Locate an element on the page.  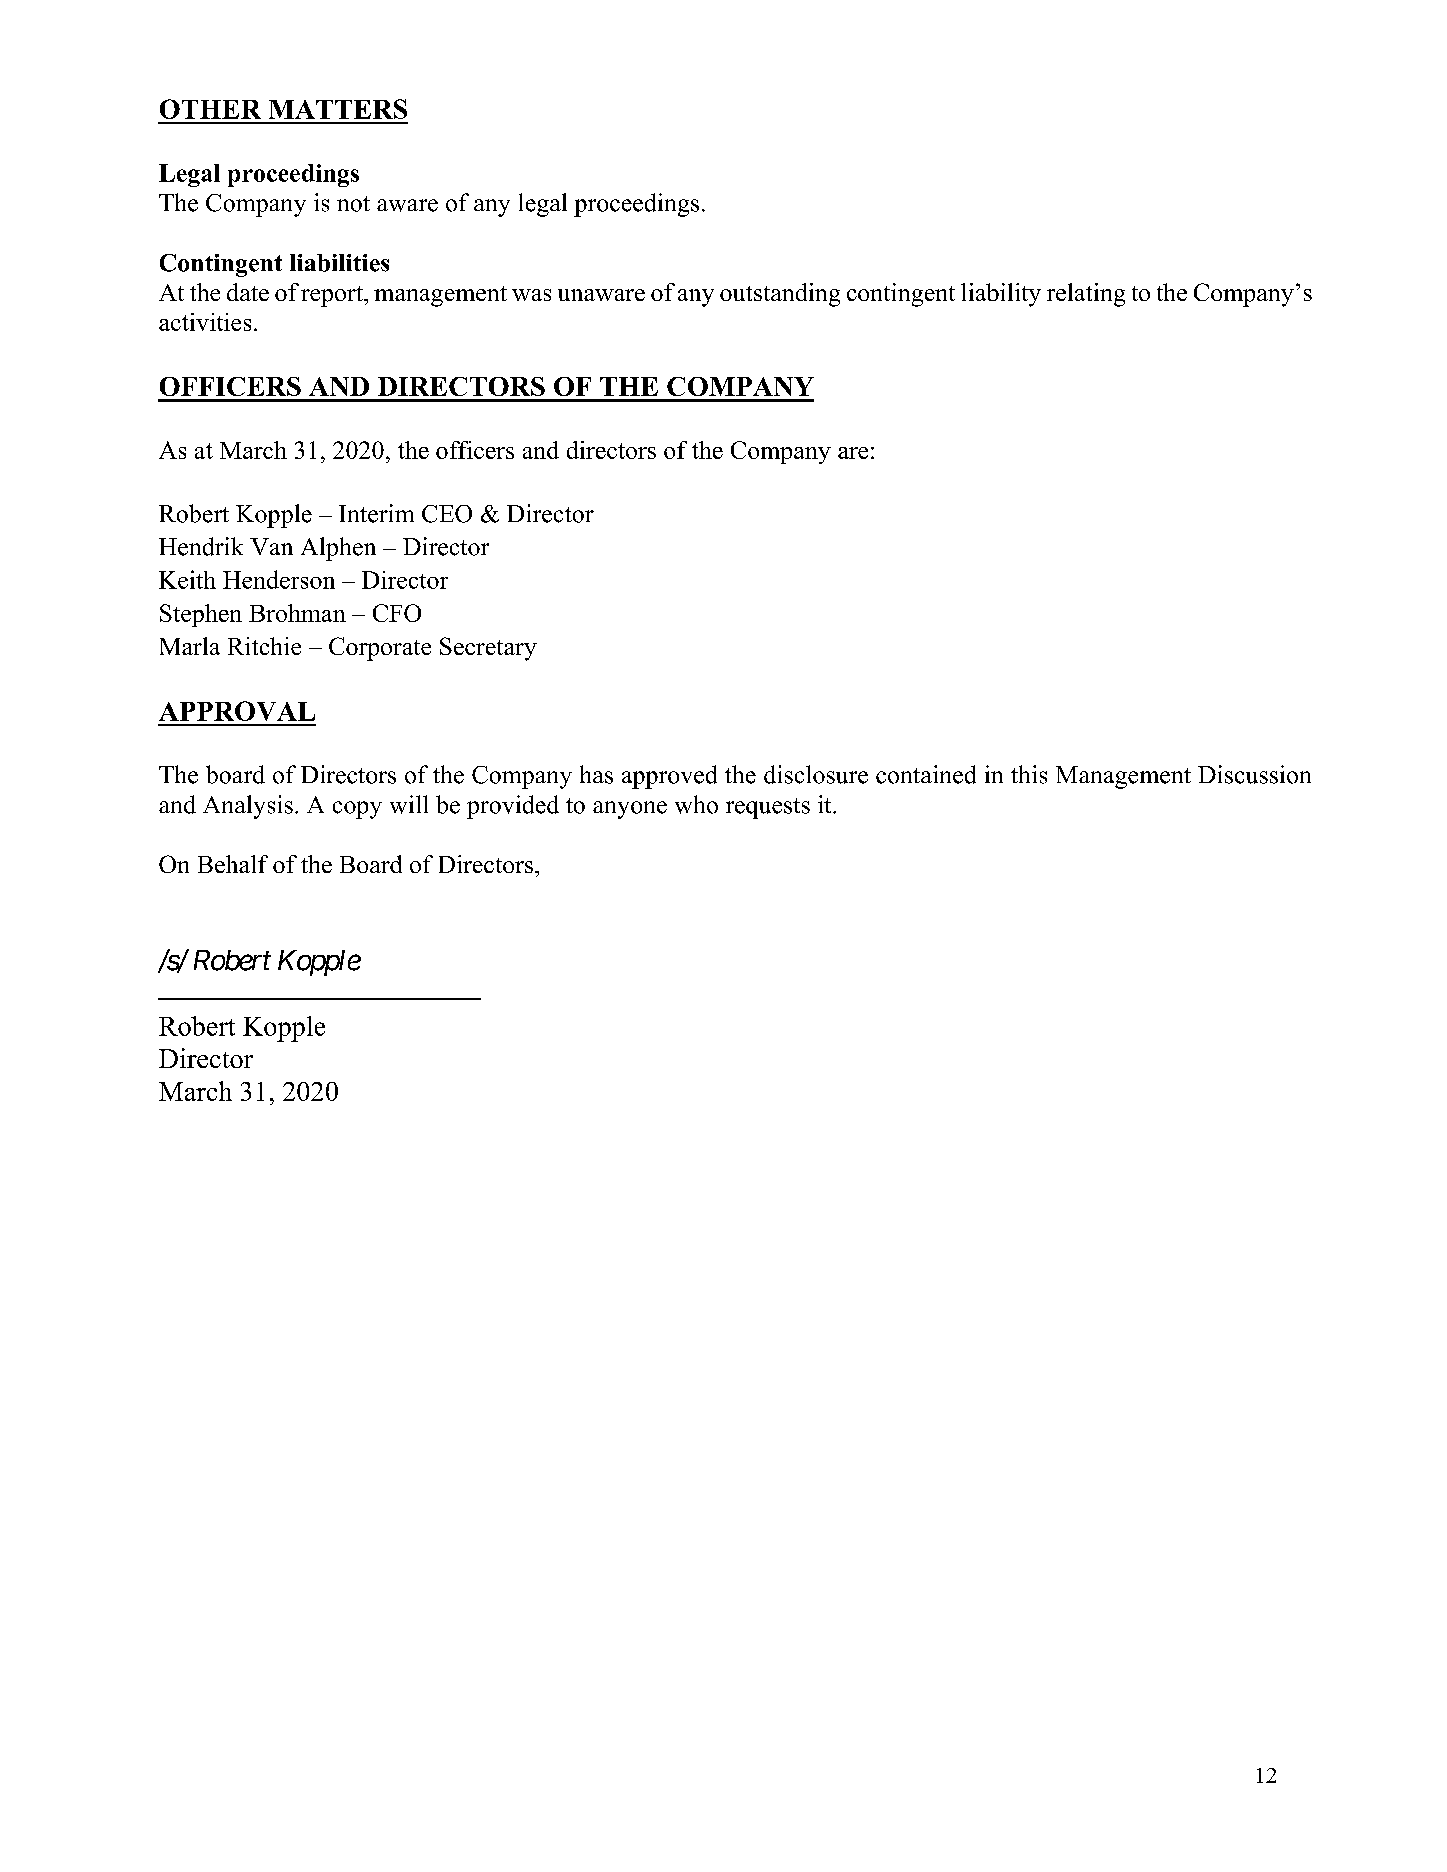
MATTERS is located at coordinates (338, 109).
